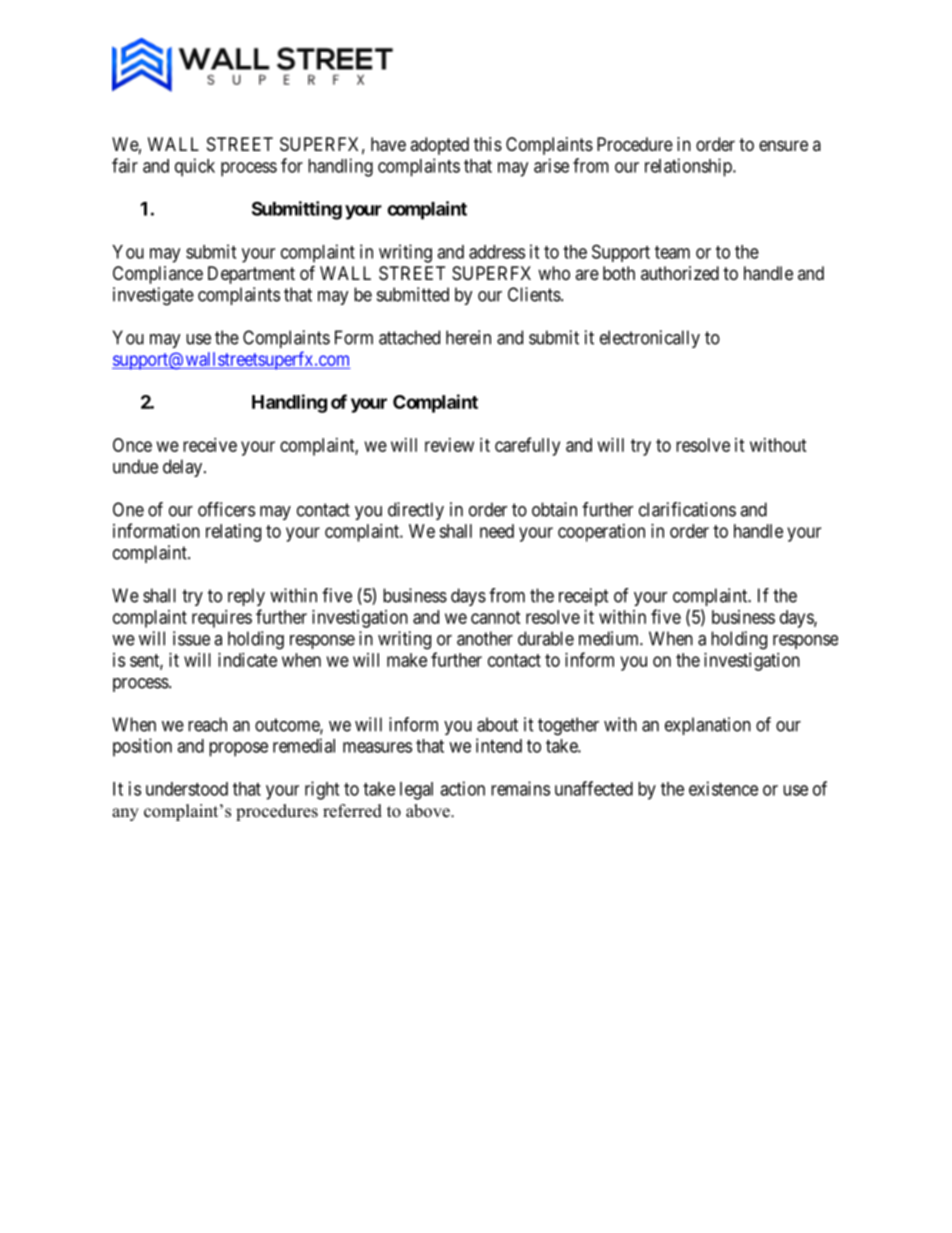 This screenshot has width=952, height=1233. I want to click on quick, so click(195, 167).
